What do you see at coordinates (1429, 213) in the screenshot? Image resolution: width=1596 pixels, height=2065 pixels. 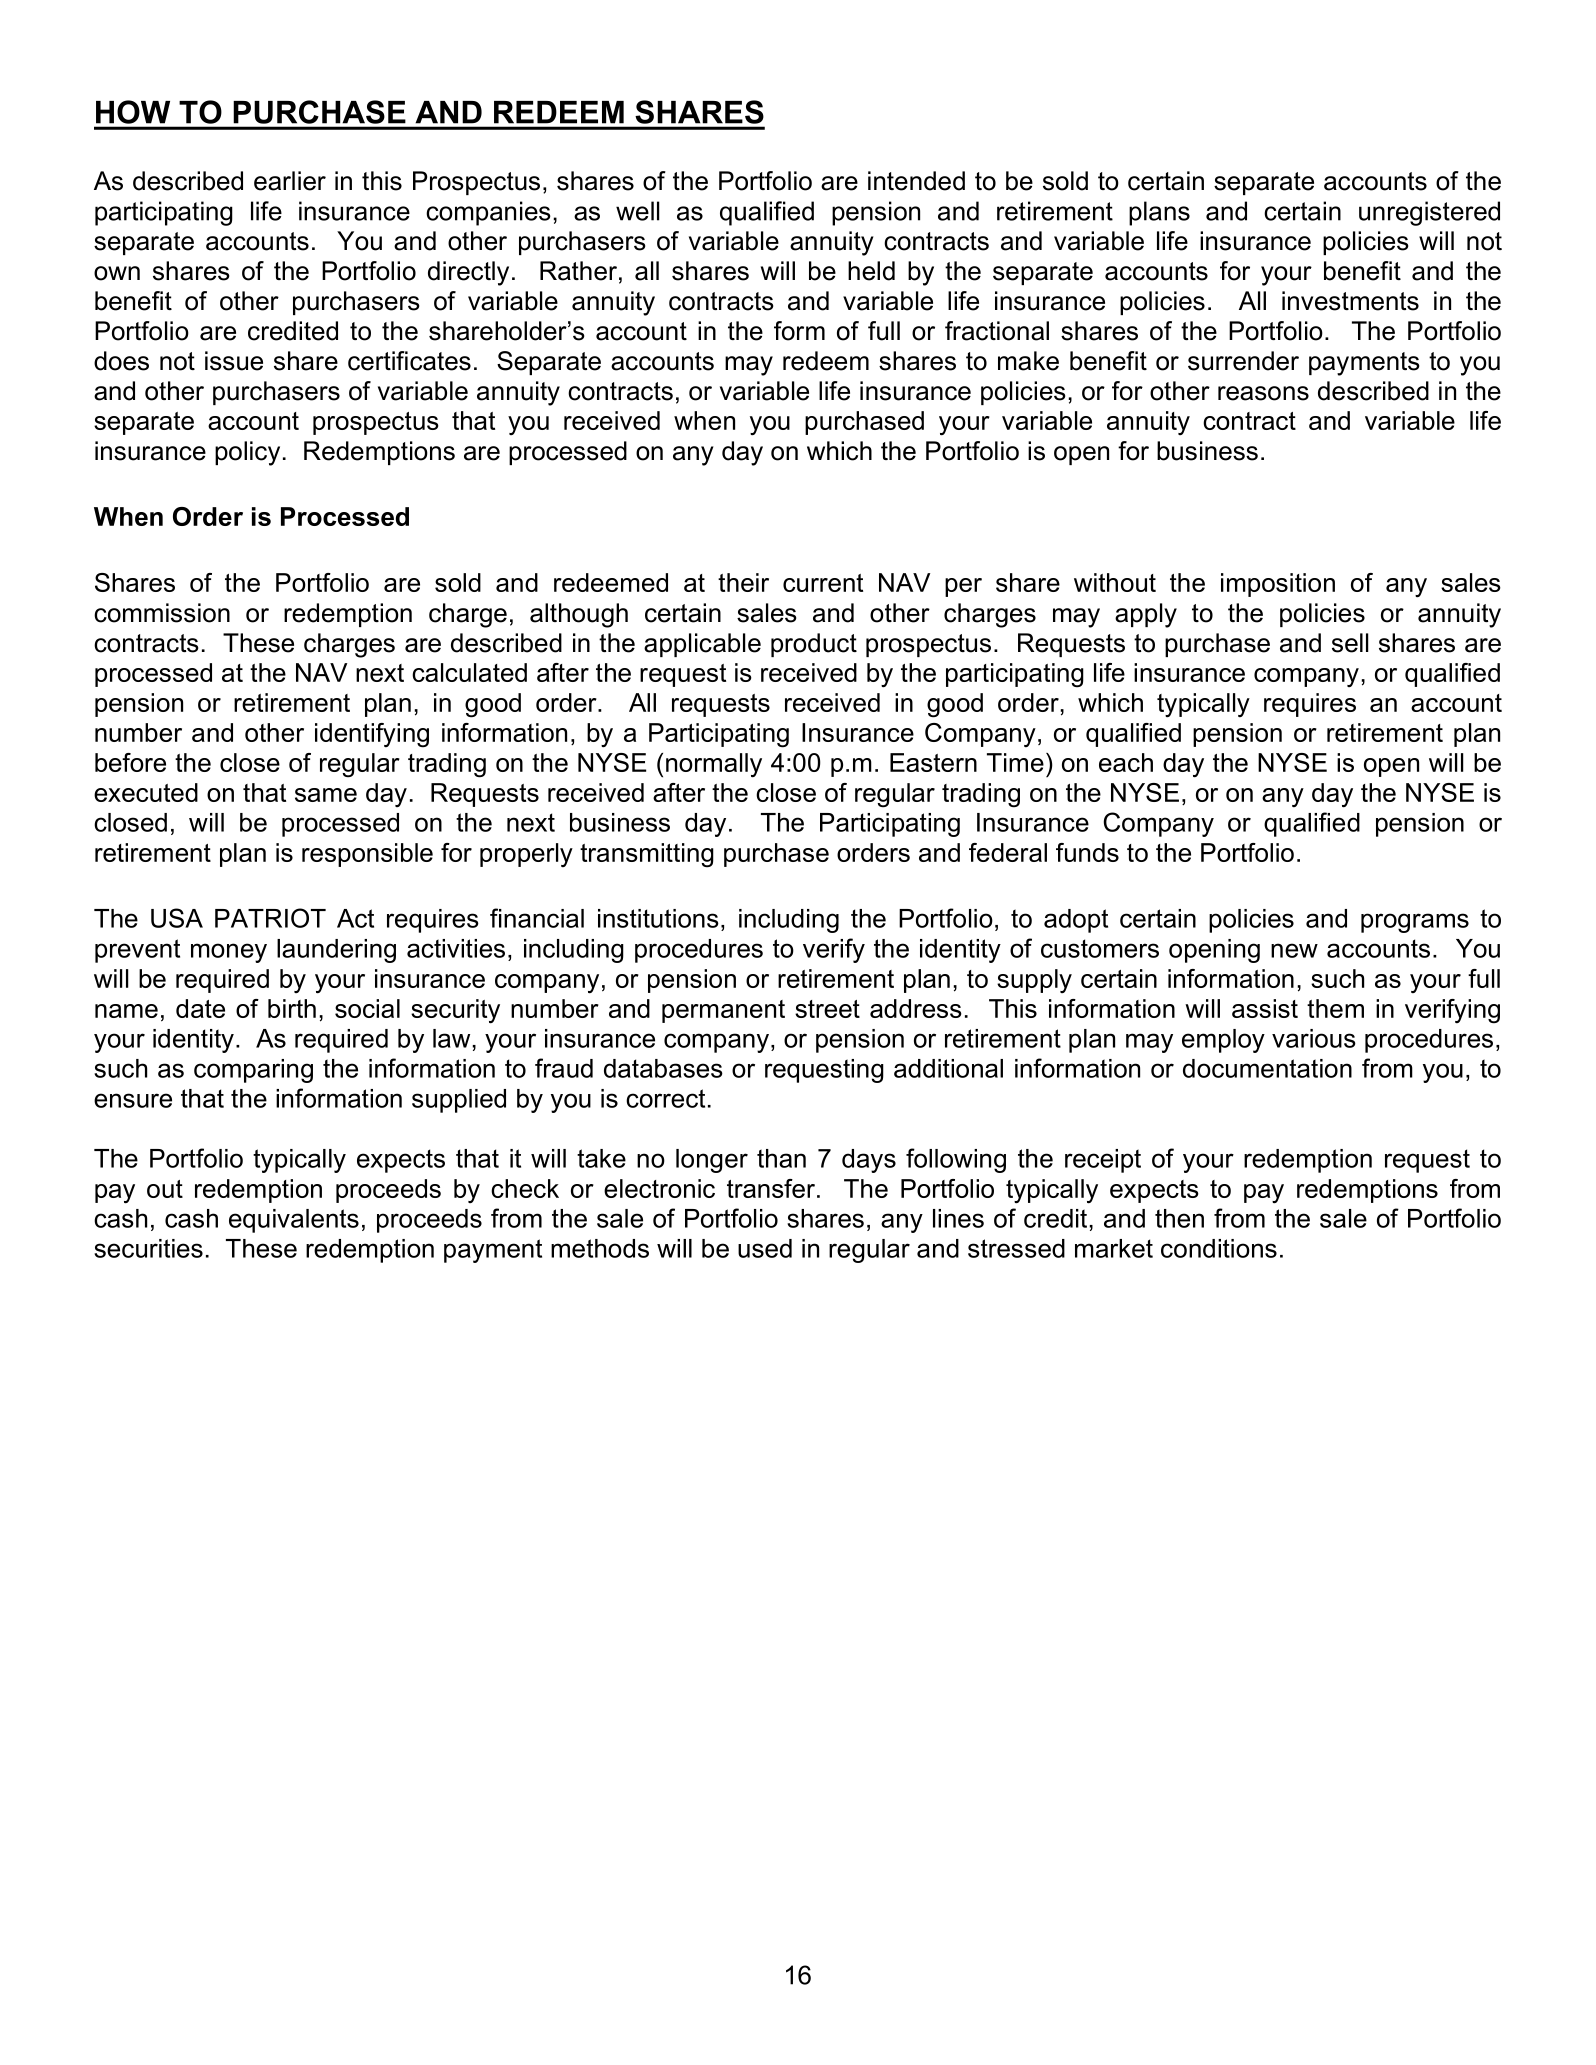 I see `unregistered` at bounding box center [1429, 213].
